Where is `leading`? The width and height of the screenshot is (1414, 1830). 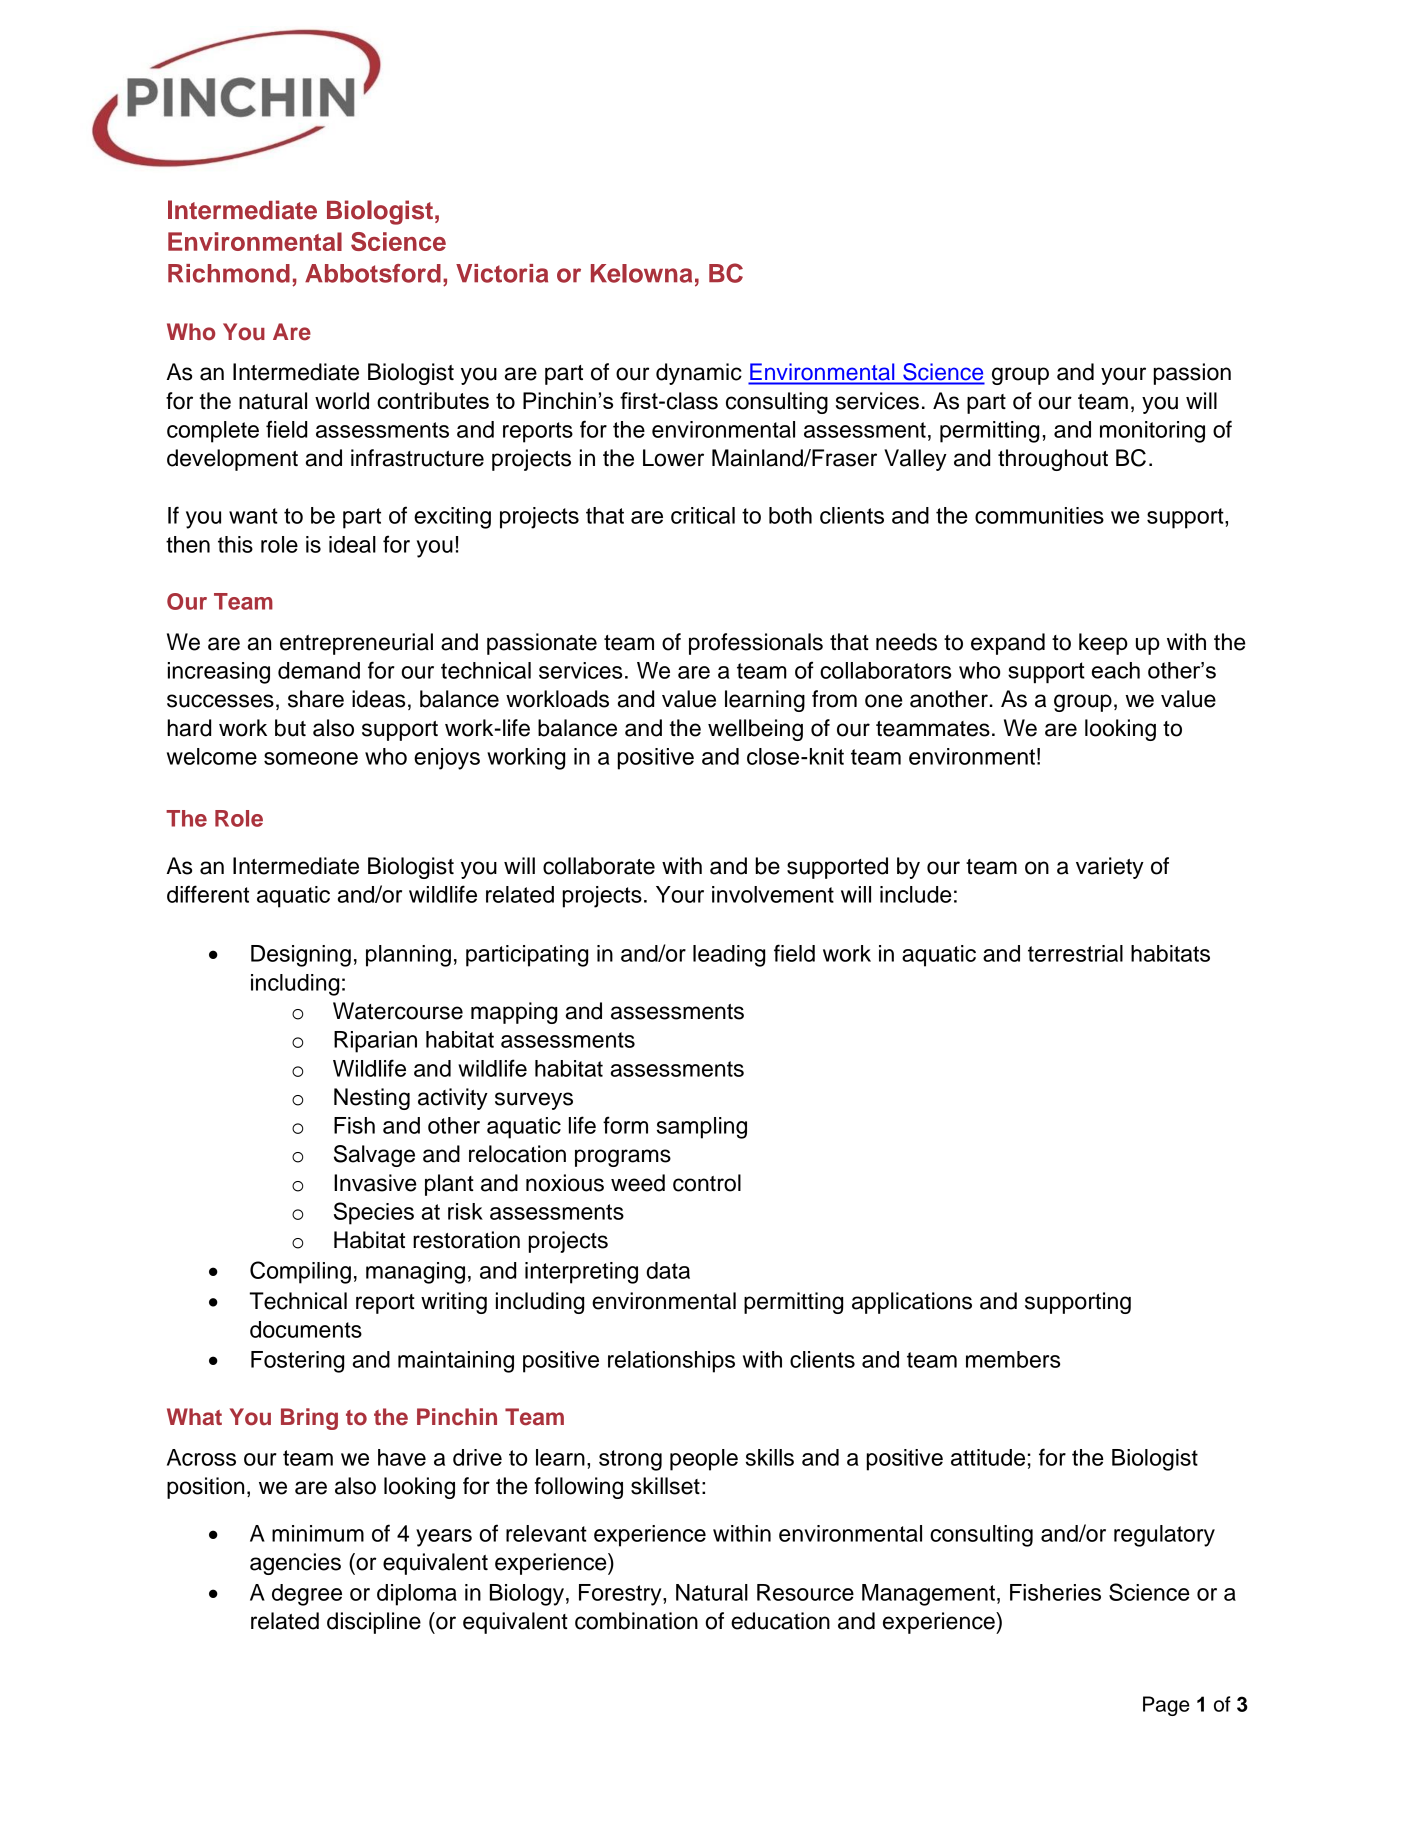 leading is located at coordinates (729, 956).
